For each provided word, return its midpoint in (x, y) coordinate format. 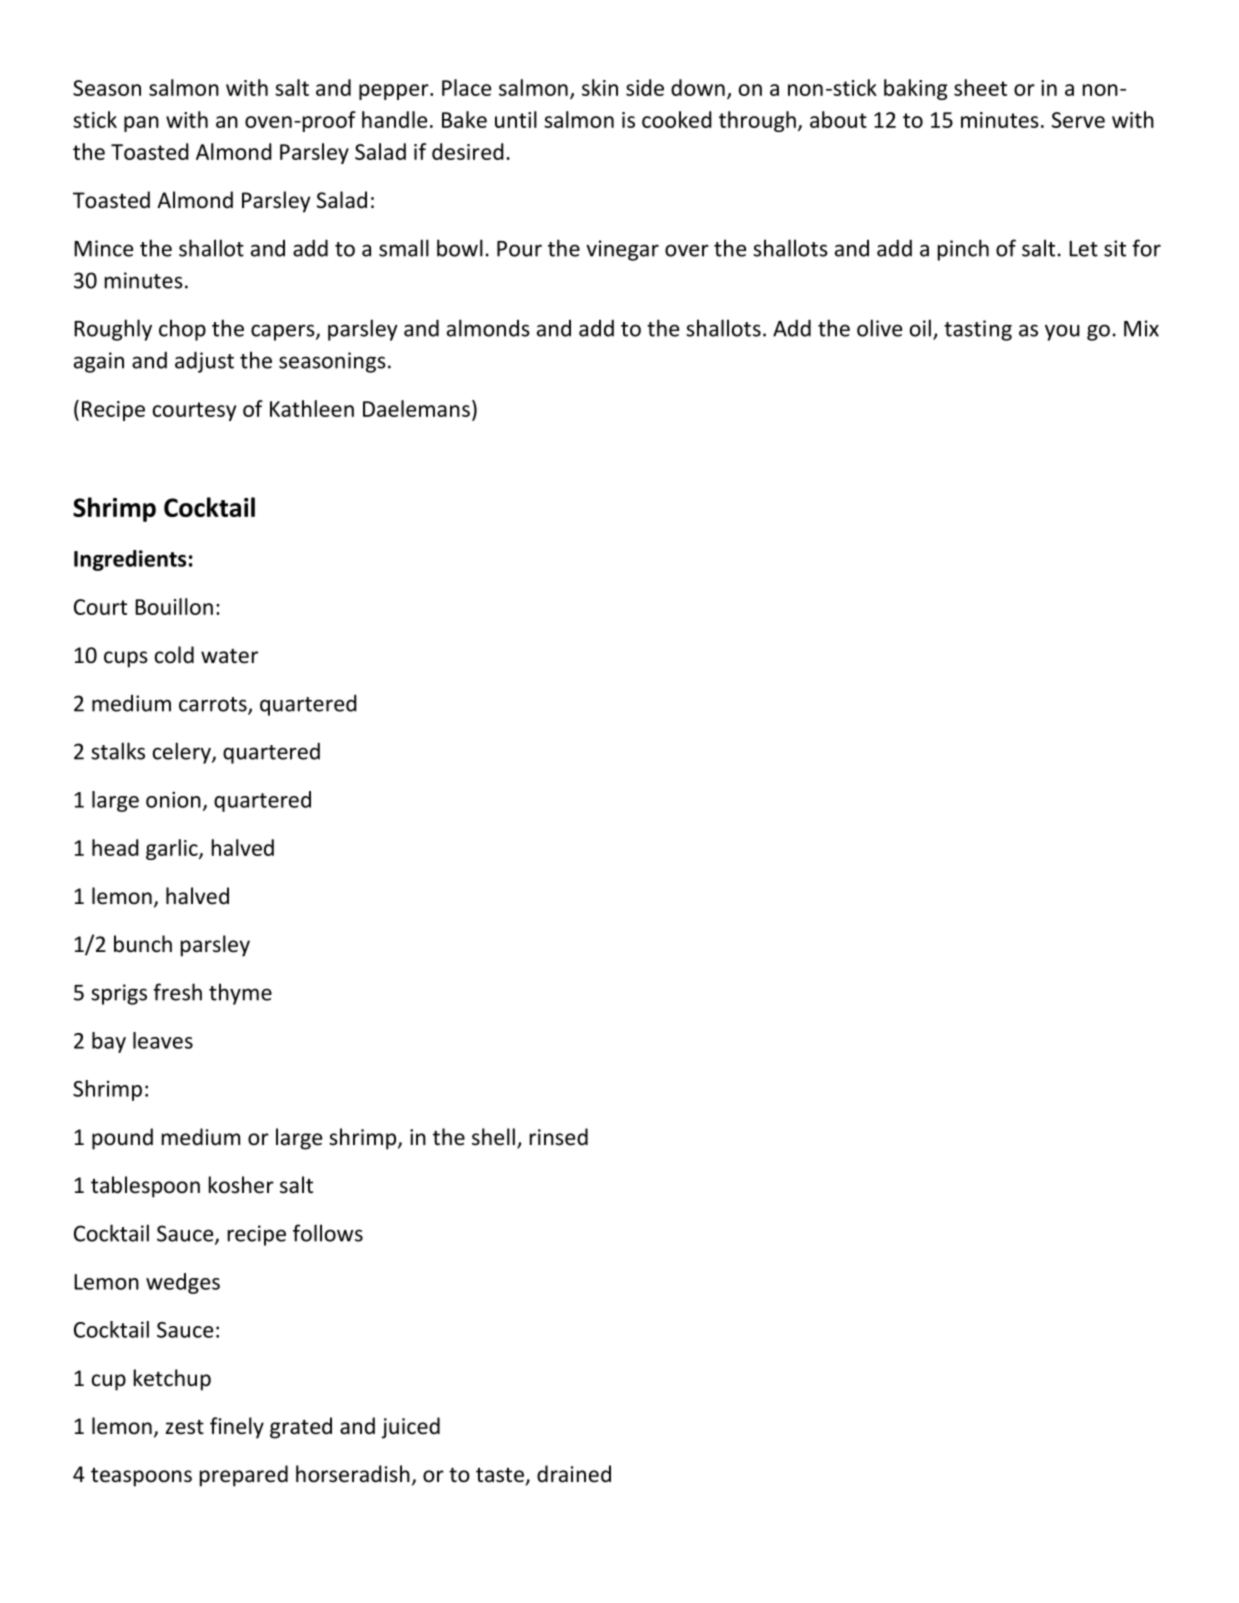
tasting (978, 330)
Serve (1078, 120)
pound (122, 1139)
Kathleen (312, 408)
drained (574, 1474)
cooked (677, 119)
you (1062, 332)
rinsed (559, 1137)
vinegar (622, 250)
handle (394, 119)
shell (493, 1137)
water (229, 656)
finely (237, 1428)
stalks (118, 751)
